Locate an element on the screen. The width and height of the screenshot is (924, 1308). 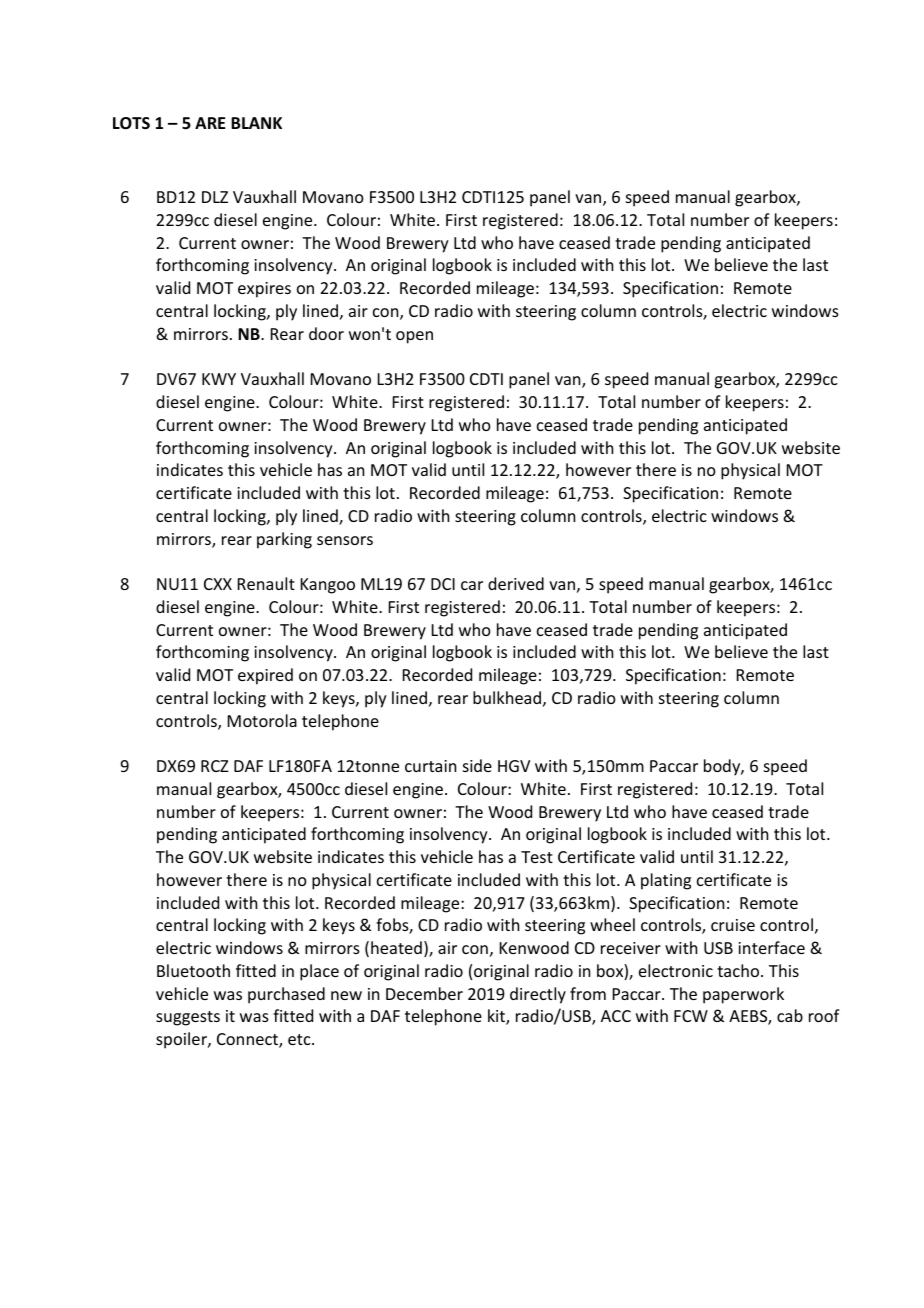
expired is located at coordinates (265, 676).
